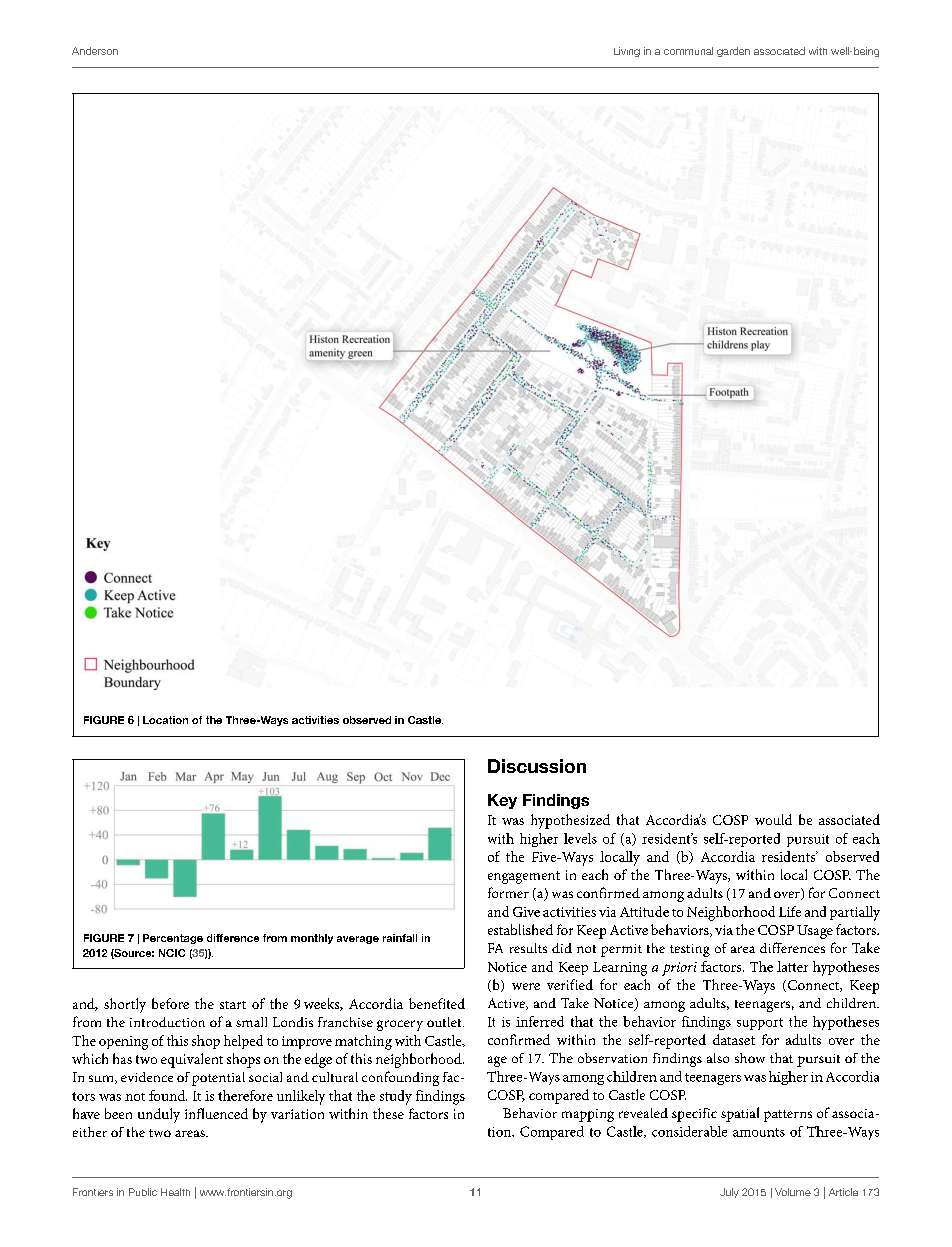 Image resolution: width=952 pixels, height=1247 pixels. What do you see at coordinates (95, 51) in the document?
I see `Anderson` at bounding box center [95, 51].
